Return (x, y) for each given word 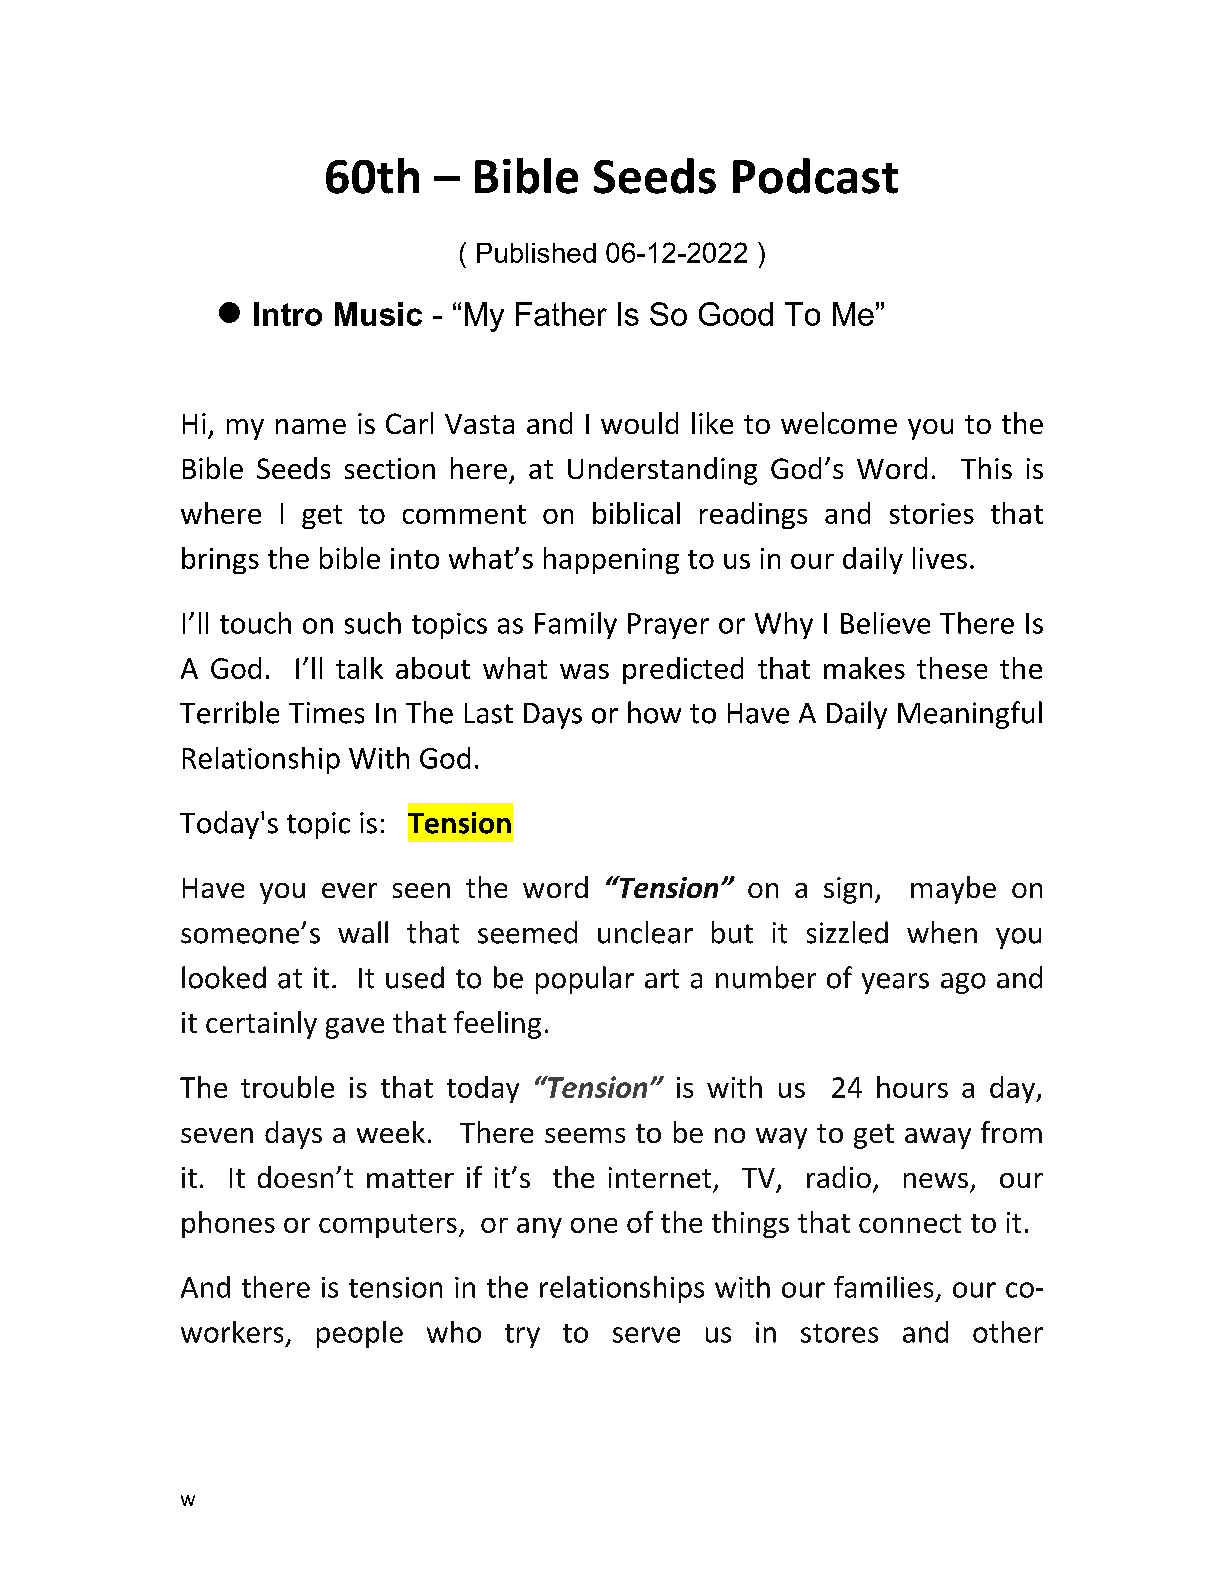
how (654, 712)
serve (646, 1335)
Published (536, 253)
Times (326, 713)
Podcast (815, 176)
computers (388, 1226)
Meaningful (970, 715)
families (883, 1287)
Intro (288, 314)
